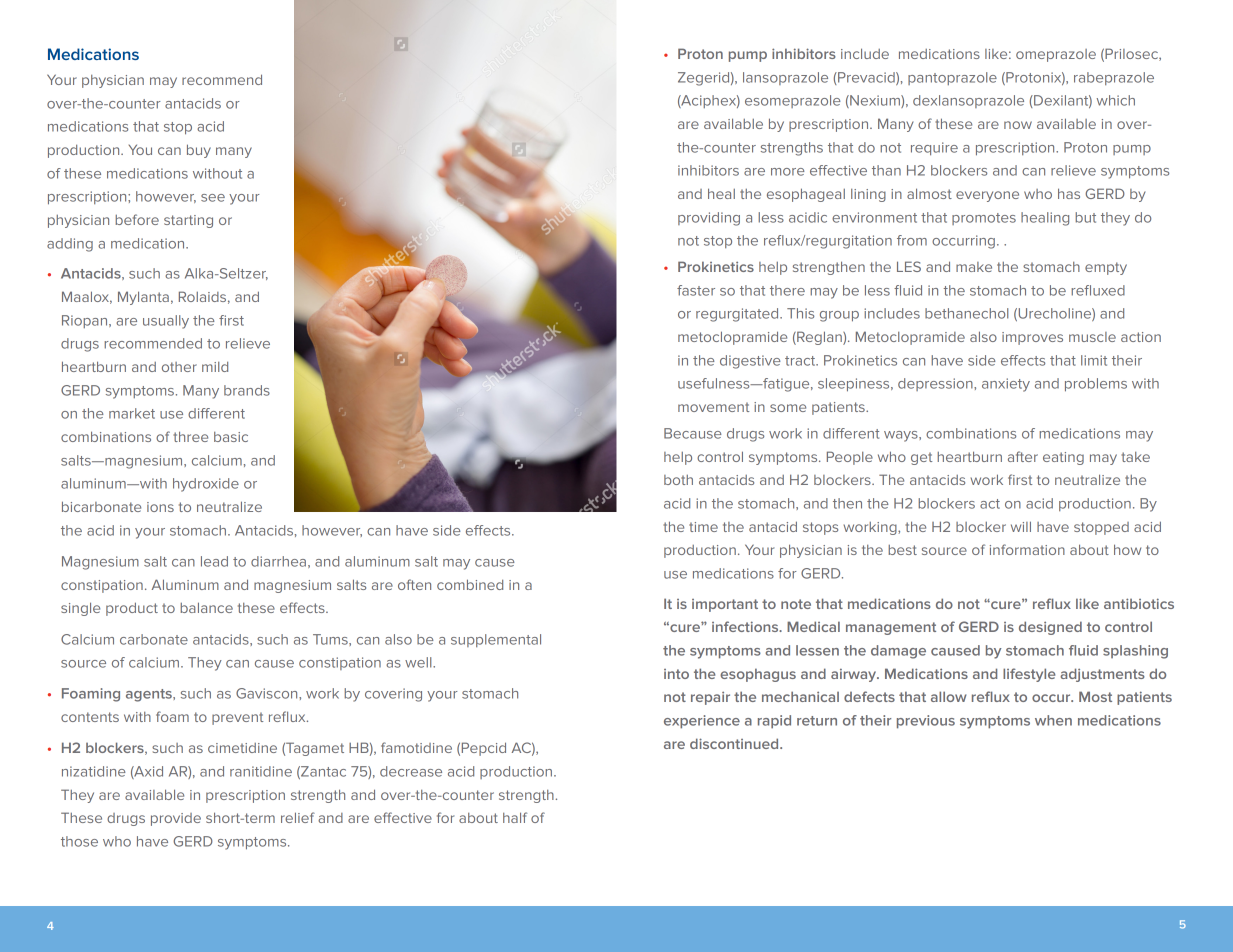 This screenshot has width=1233, height=952. Describe the element at coordinates (176, 819) in the screenshot. I see `provide` at that location.
